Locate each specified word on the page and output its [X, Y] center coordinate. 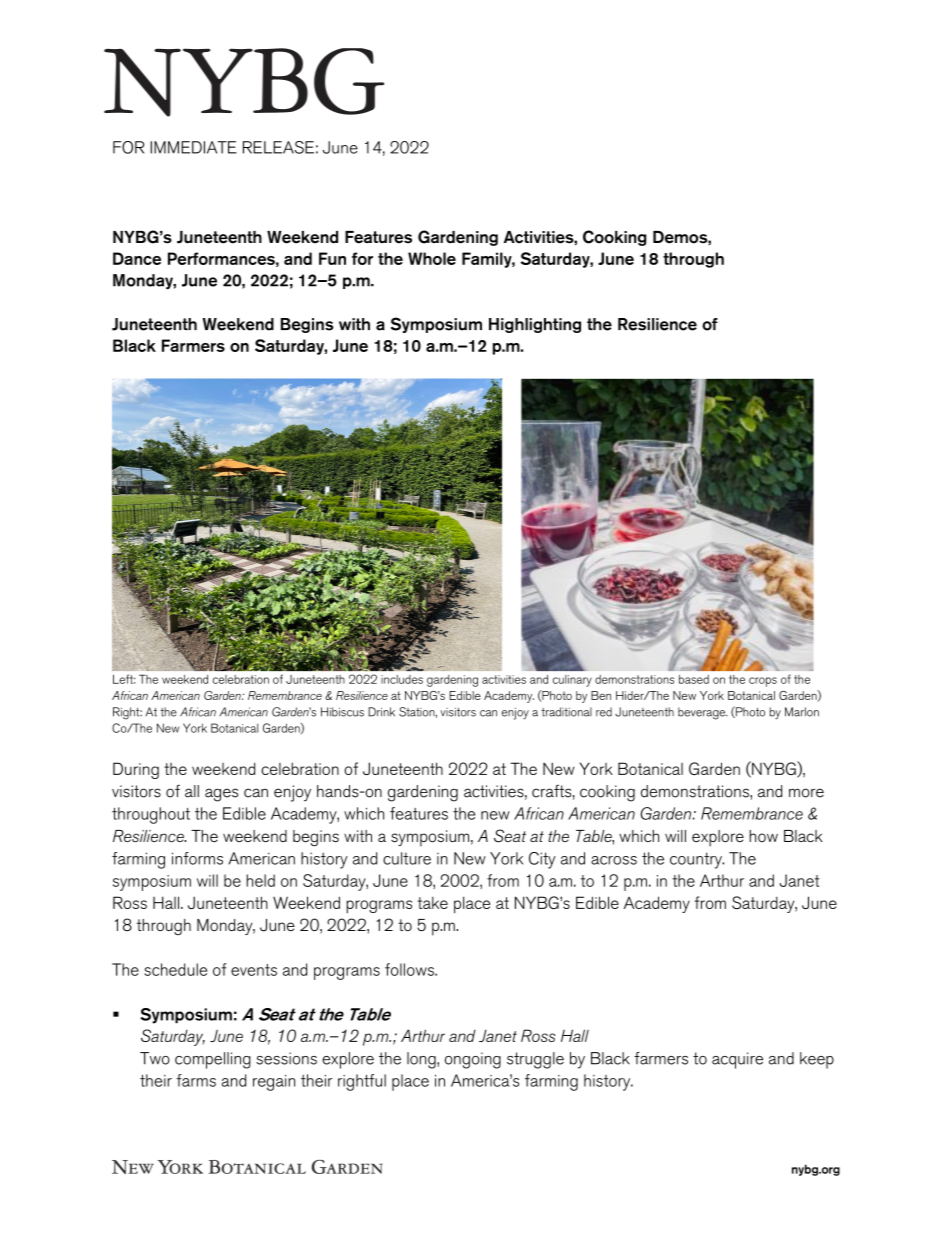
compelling [213, 1060]
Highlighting [535, 325]
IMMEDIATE [193, 147]
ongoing [473, 1060]
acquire [737, 1060]
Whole [432, 258]
